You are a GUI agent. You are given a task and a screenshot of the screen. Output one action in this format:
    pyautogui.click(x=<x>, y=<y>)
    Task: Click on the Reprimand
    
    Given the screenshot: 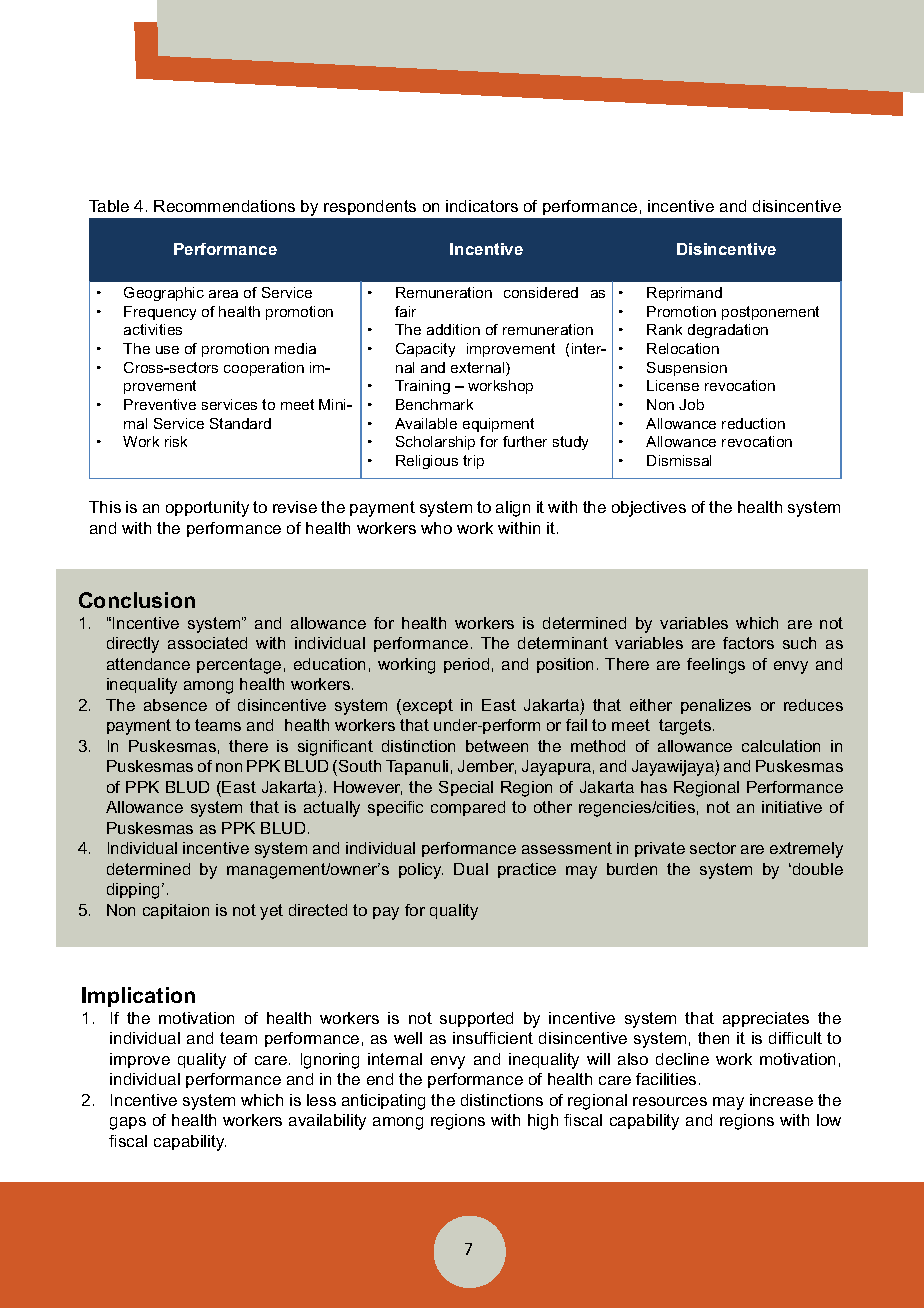 What is the action you would take?
    pyautogui.click(x=684, y=294)
